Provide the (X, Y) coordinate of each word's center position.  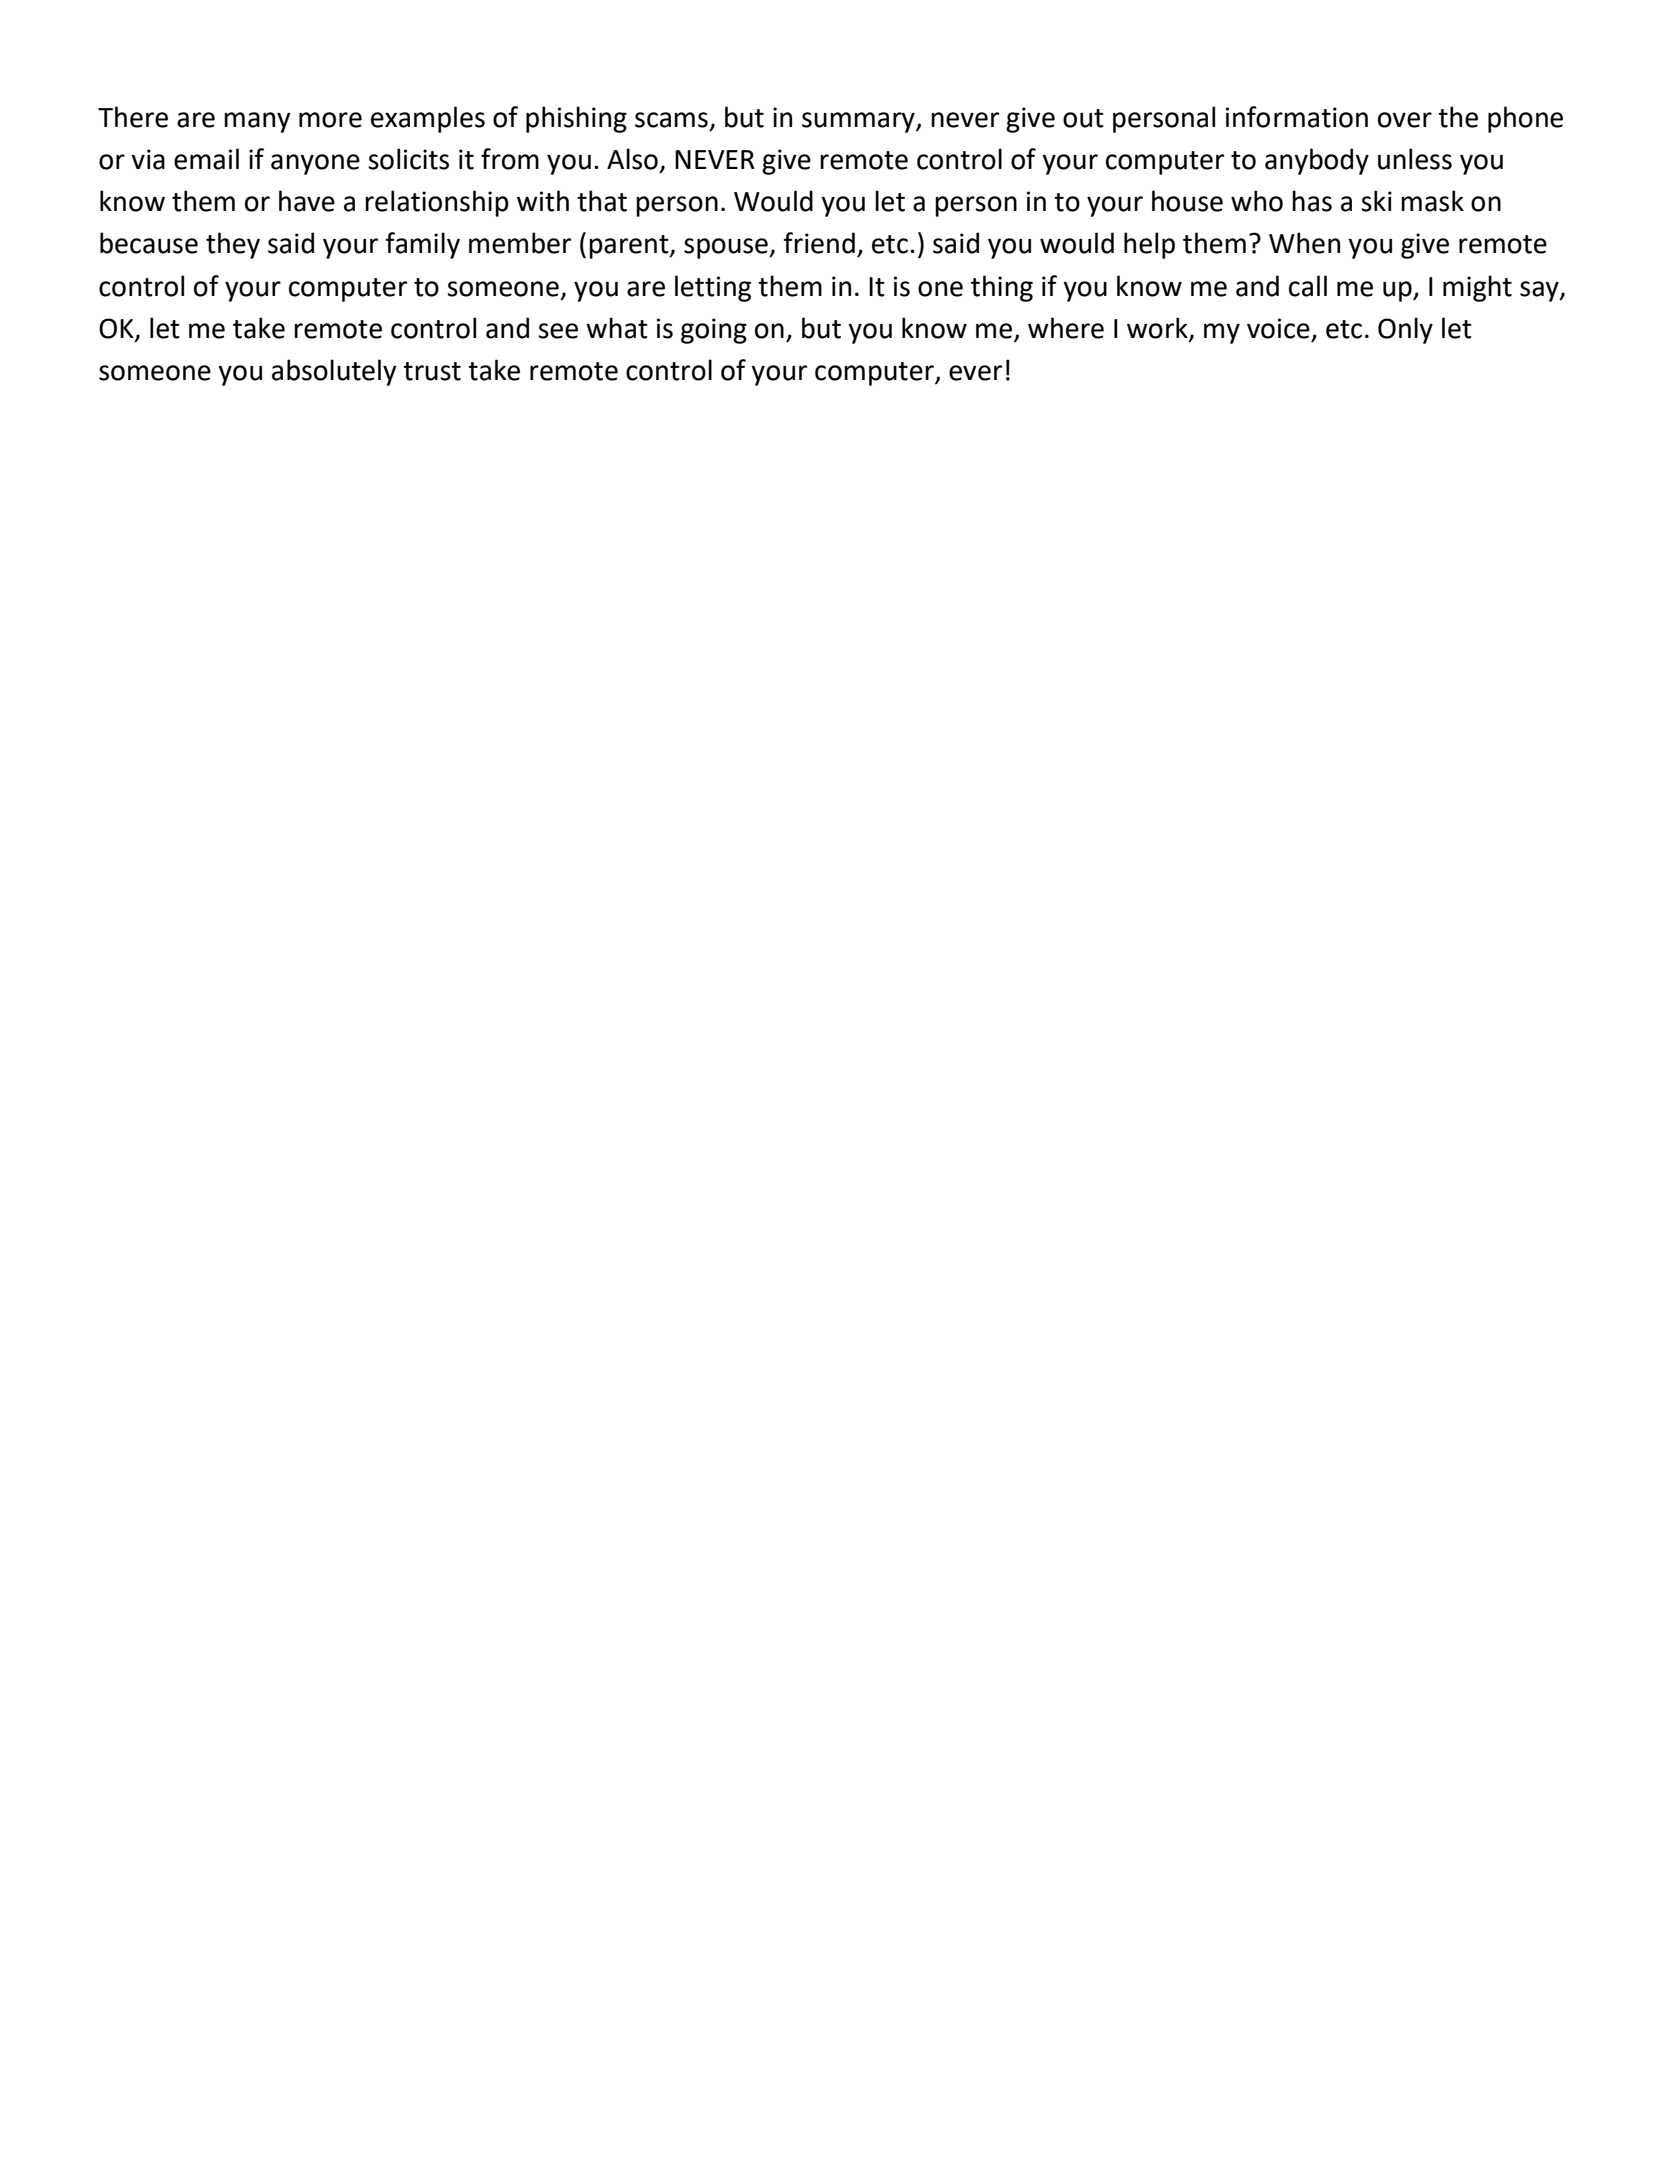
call (1308, 286)
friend (819, 243)
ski (1376, 201)
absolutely (334, 372)
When (1304, 243)
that (602, 201)
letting (713, 288)
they (233, 245)
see (558, 331)
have (307, 201)
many (257, 122)
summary (859, 122)
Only (1405, 330)
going (714, 331)
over (1405, 120)
